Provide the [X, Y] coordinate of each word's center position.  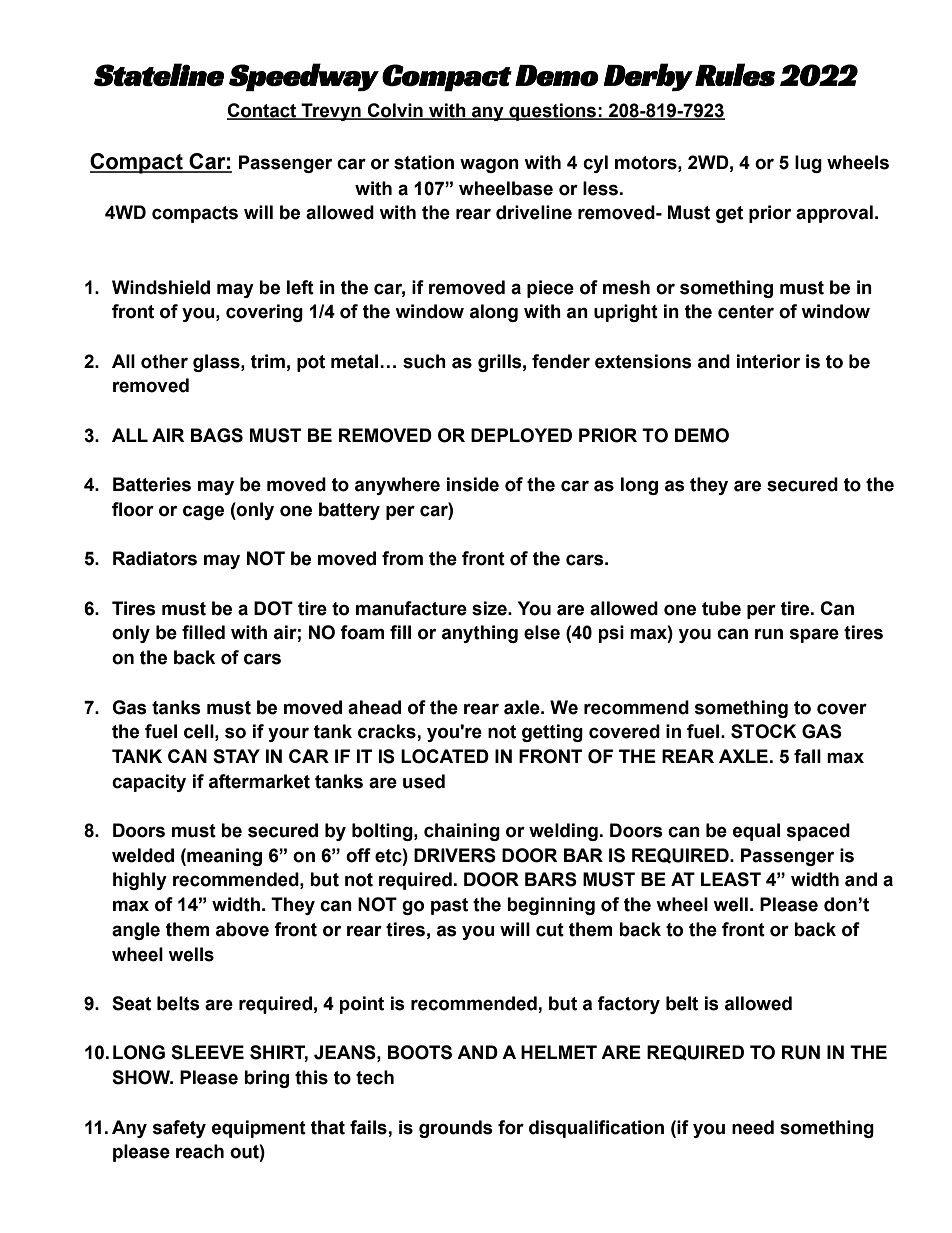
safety [179, 1129]
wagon [489, 165]
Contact [263, 111]
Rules [735, 74]
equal [756, 832]
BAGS [217, 435]
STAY [236, 756]
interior [768, 361]
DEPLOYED [521, 435]
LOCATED [445, 756]
